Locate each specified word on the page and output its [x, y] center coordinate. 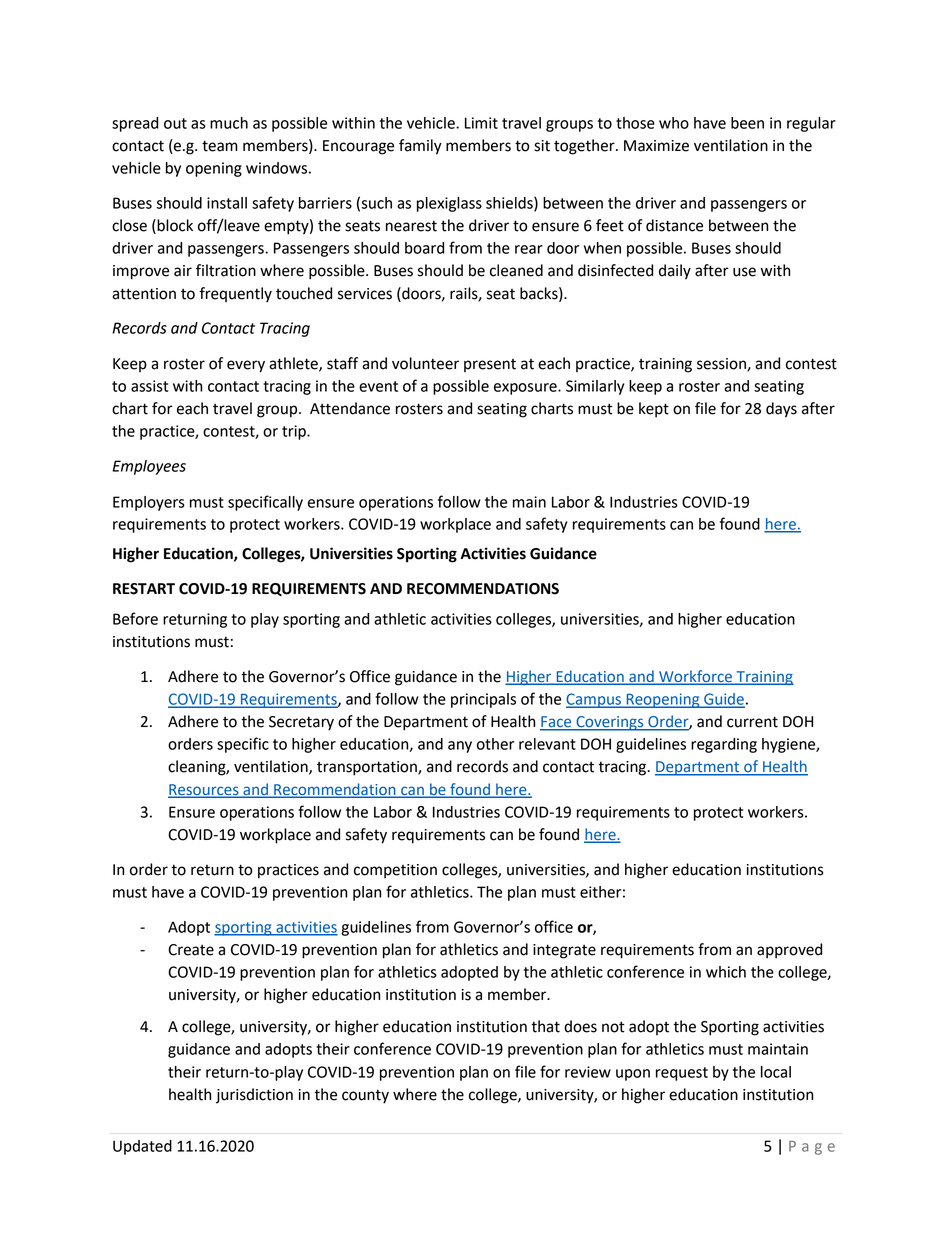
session [722, 364]
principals [483, 700]
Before [135, 618]
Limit [481, 123]
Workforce [695, 677]
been [747, 123]
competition [395, 871]
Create [191, 950]
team [220, 146]
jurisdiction [254, 1096]
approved [789, 951]
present [490, 365]
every [246, 366]
